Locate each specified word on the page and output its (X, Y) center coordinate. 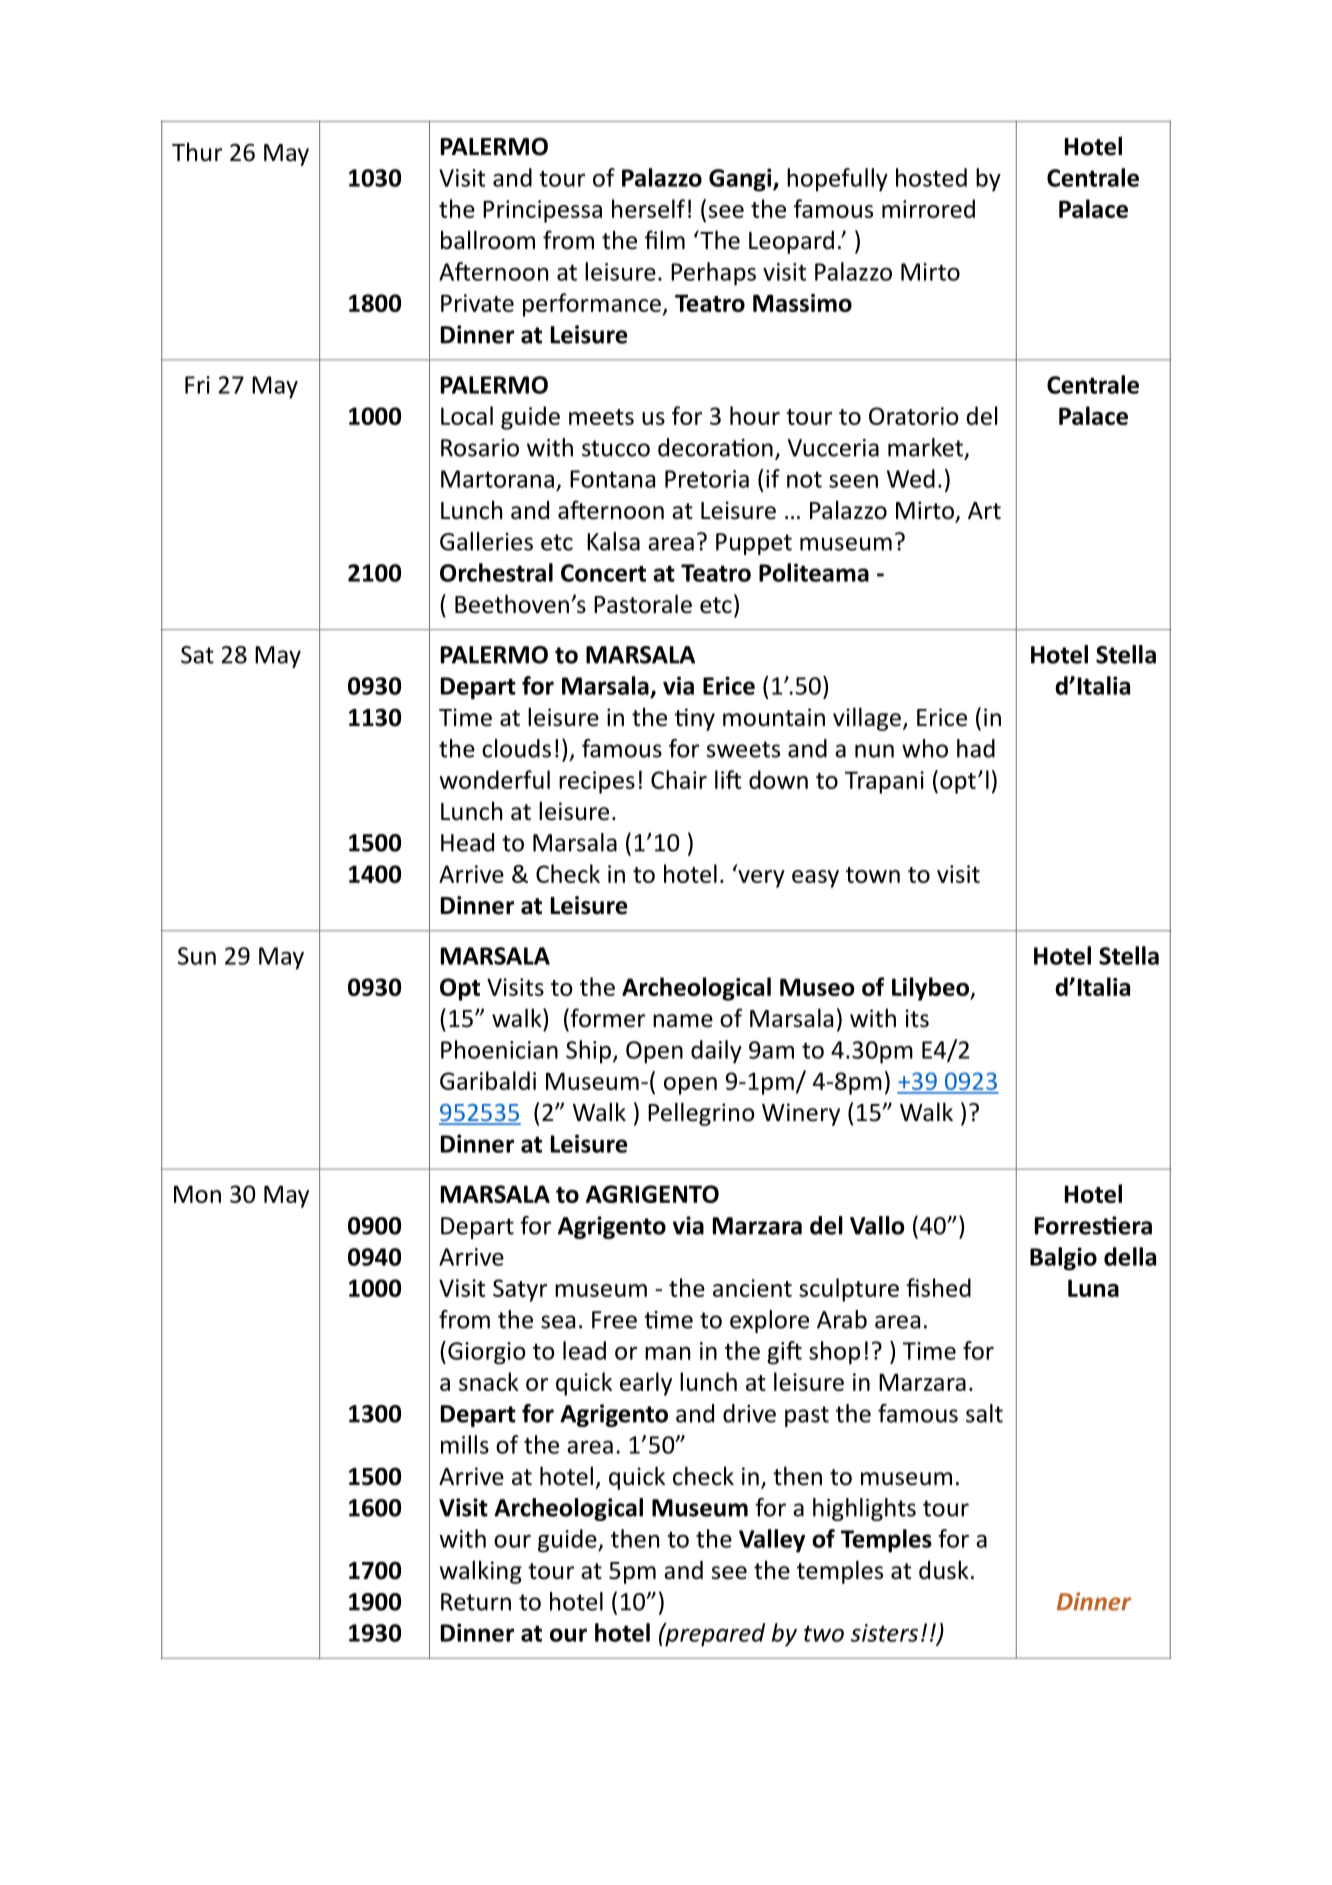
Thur (197, 152)
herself (648, 208)
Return (476, 1602)
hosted (931, 177)
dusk (944, 1570)
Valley (772, 1541)
